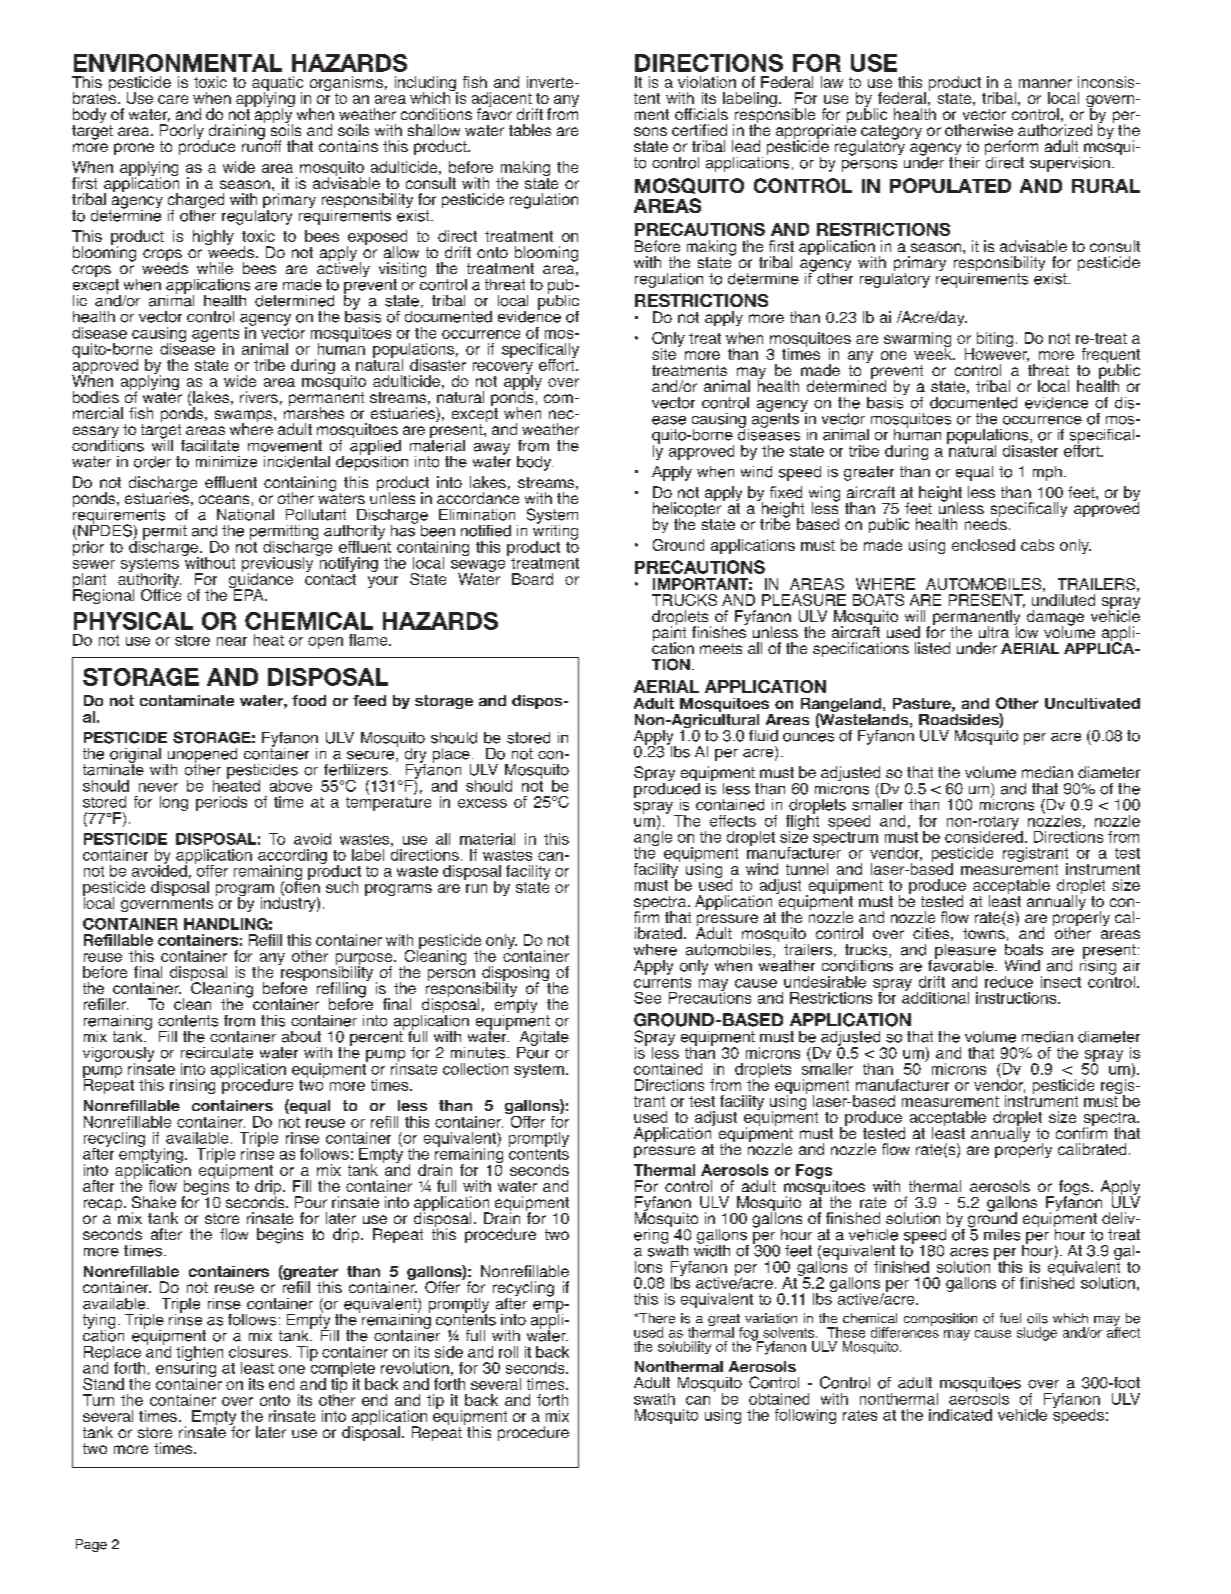 This image has height=1594, width=1231. Describe the element at coordinates (182, 133) in the image. I see `Poorly` at that location.
